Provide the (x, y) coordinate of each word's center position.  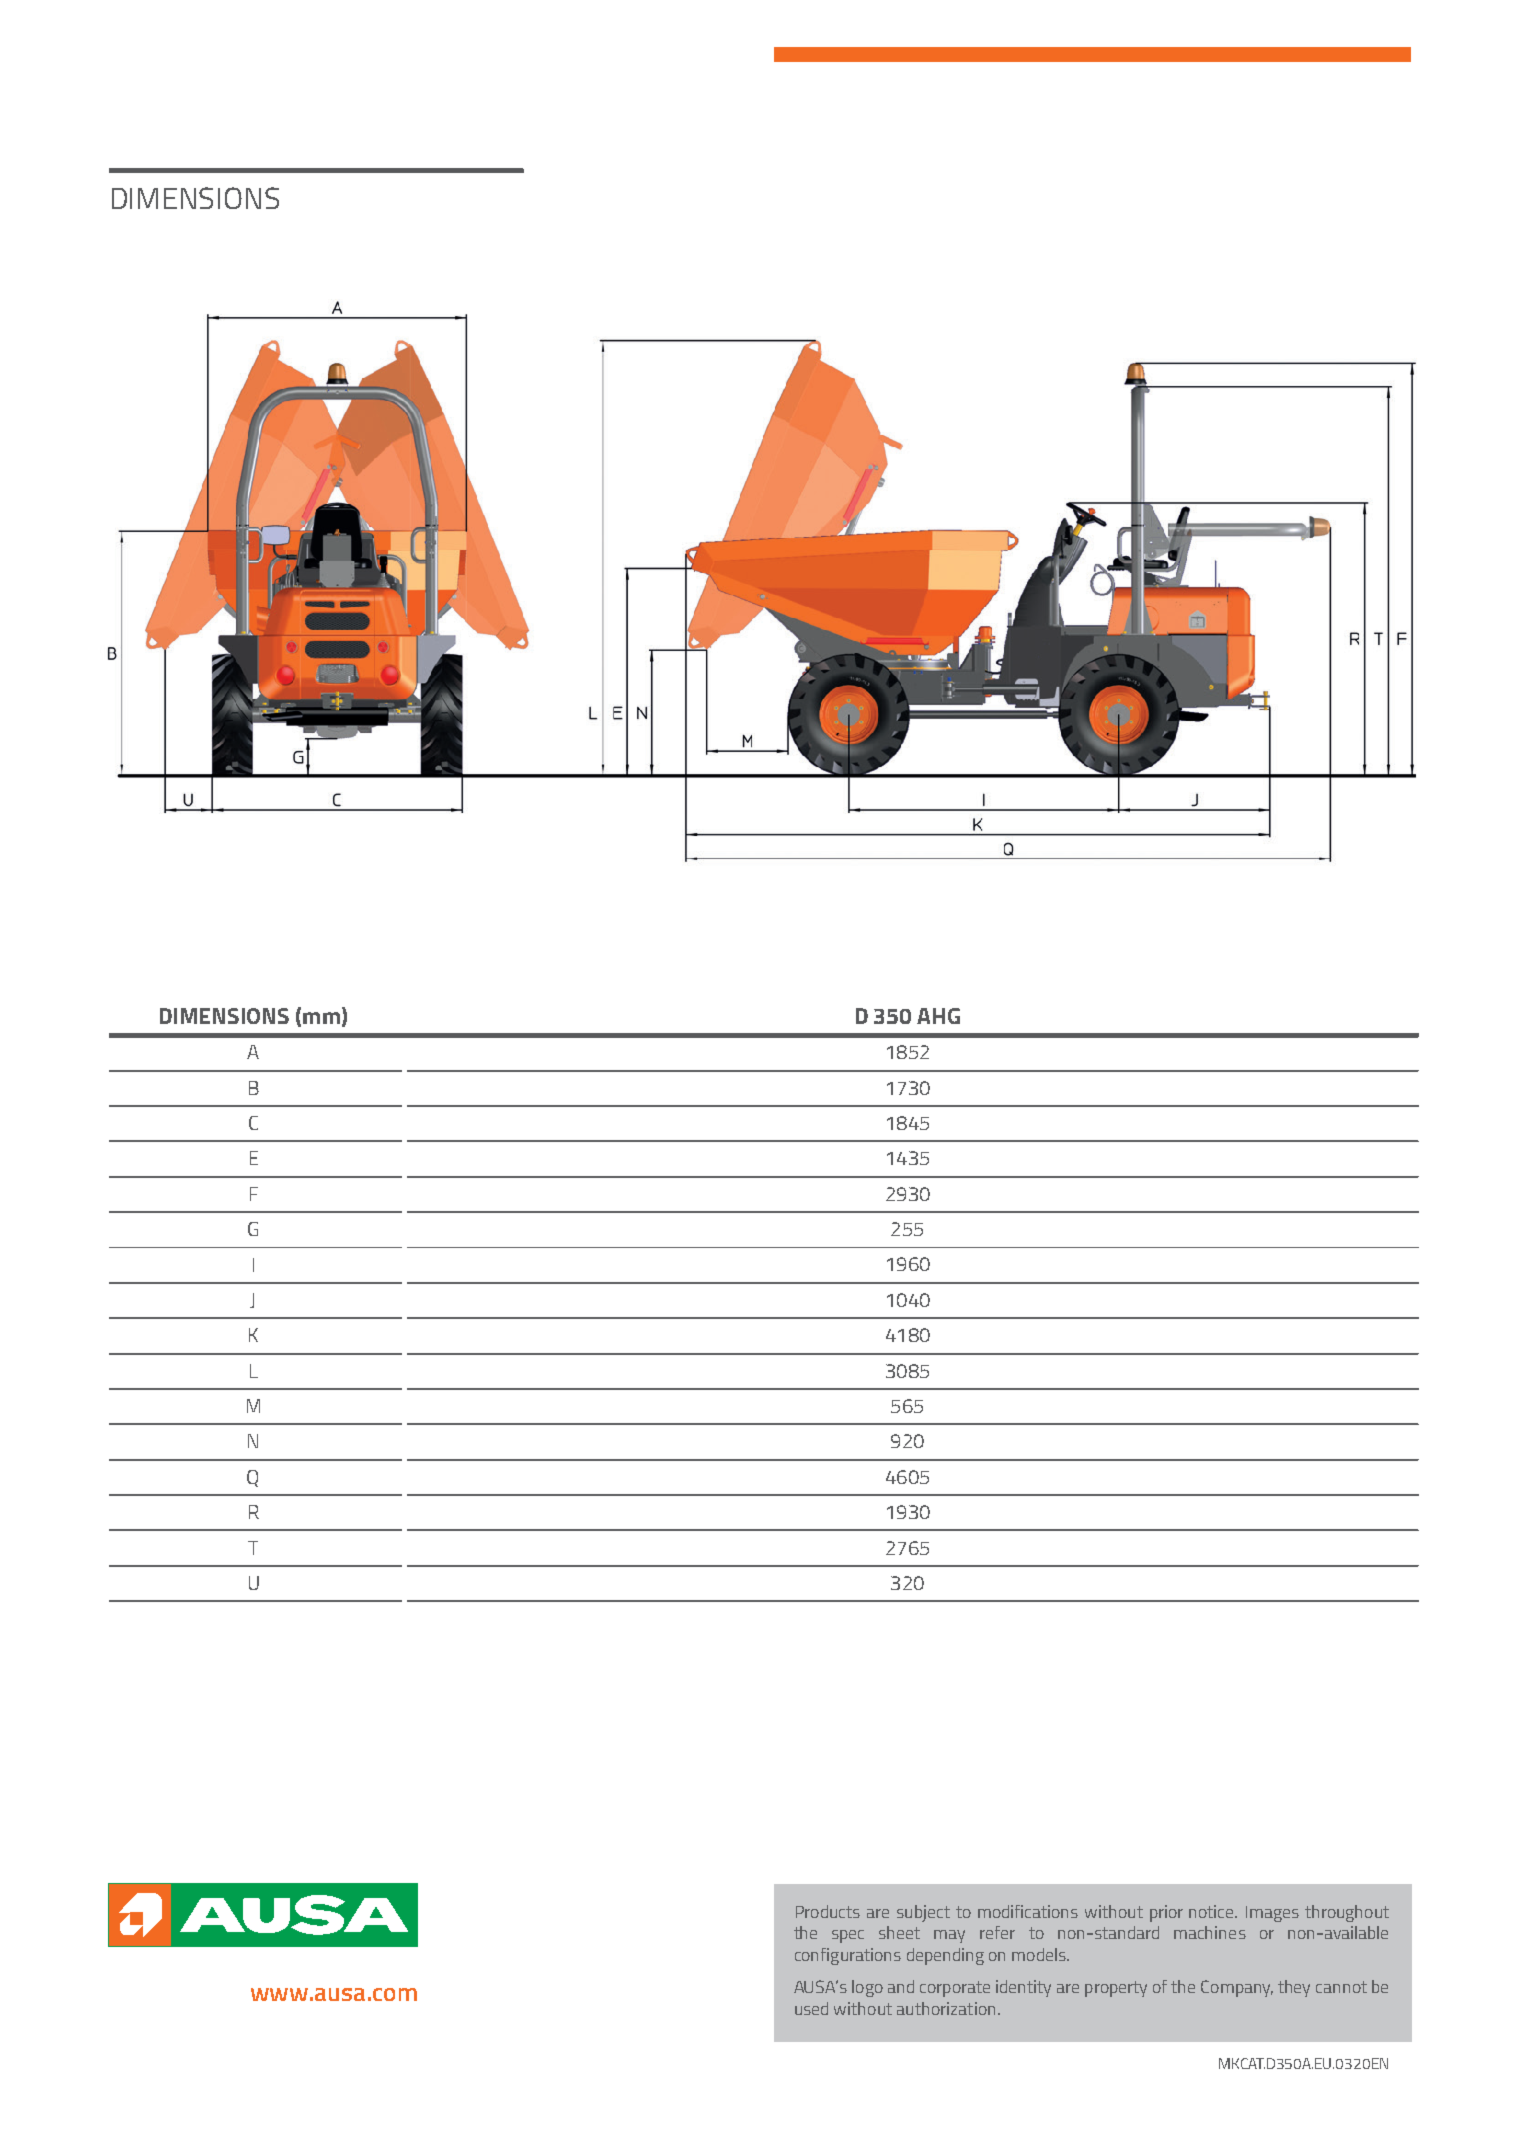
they (1294, 1988)
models (1040, 1954)
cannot (1341, 1987)
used (811, 2008)
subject (923, 1913)
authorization (946, 2008)
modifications (1028, 1911)
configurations (848, 1956)
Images (1272, 1914)
